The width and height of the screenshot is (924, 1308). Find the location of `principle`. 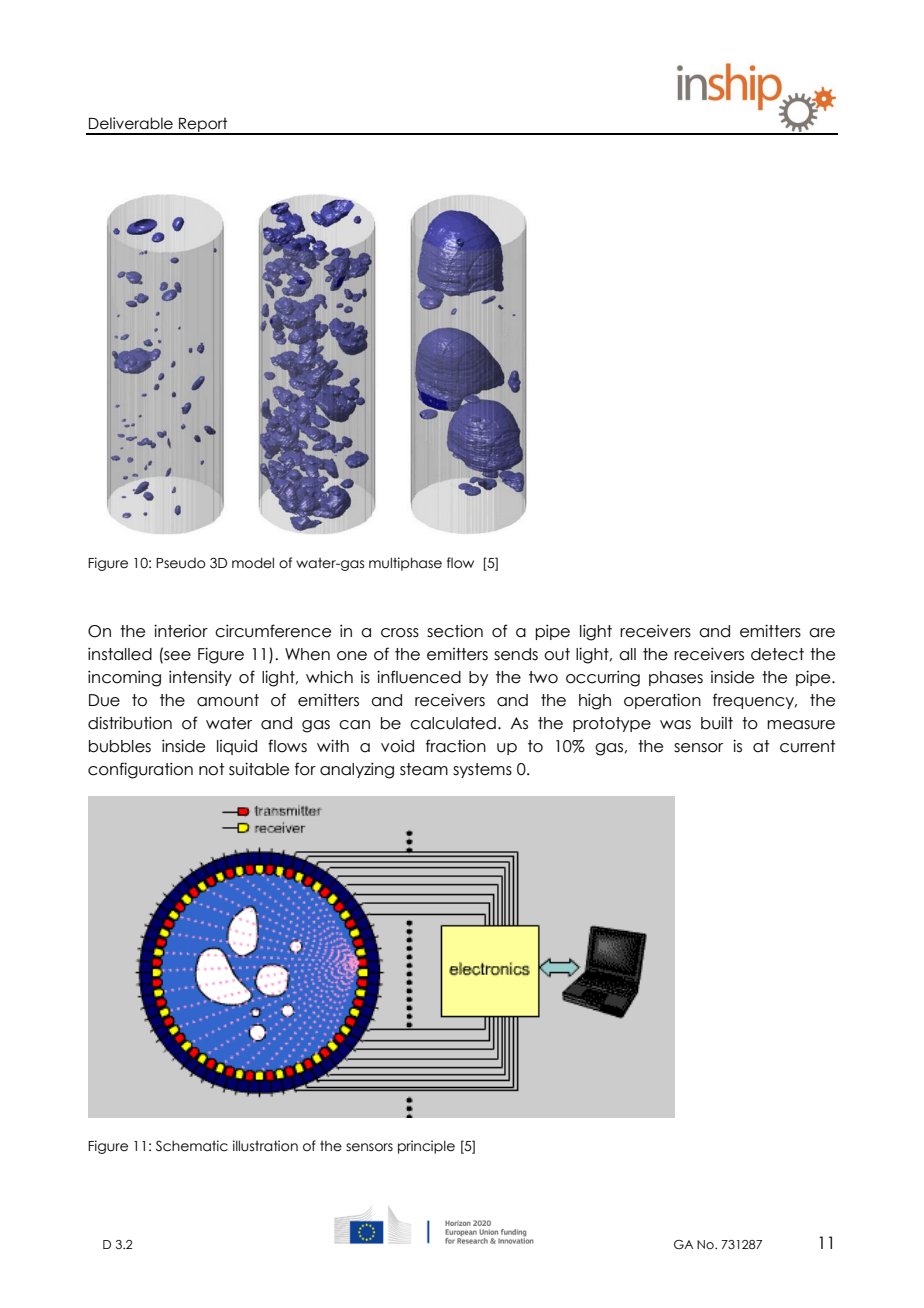

principle is located at coordinates (426, 1147).
